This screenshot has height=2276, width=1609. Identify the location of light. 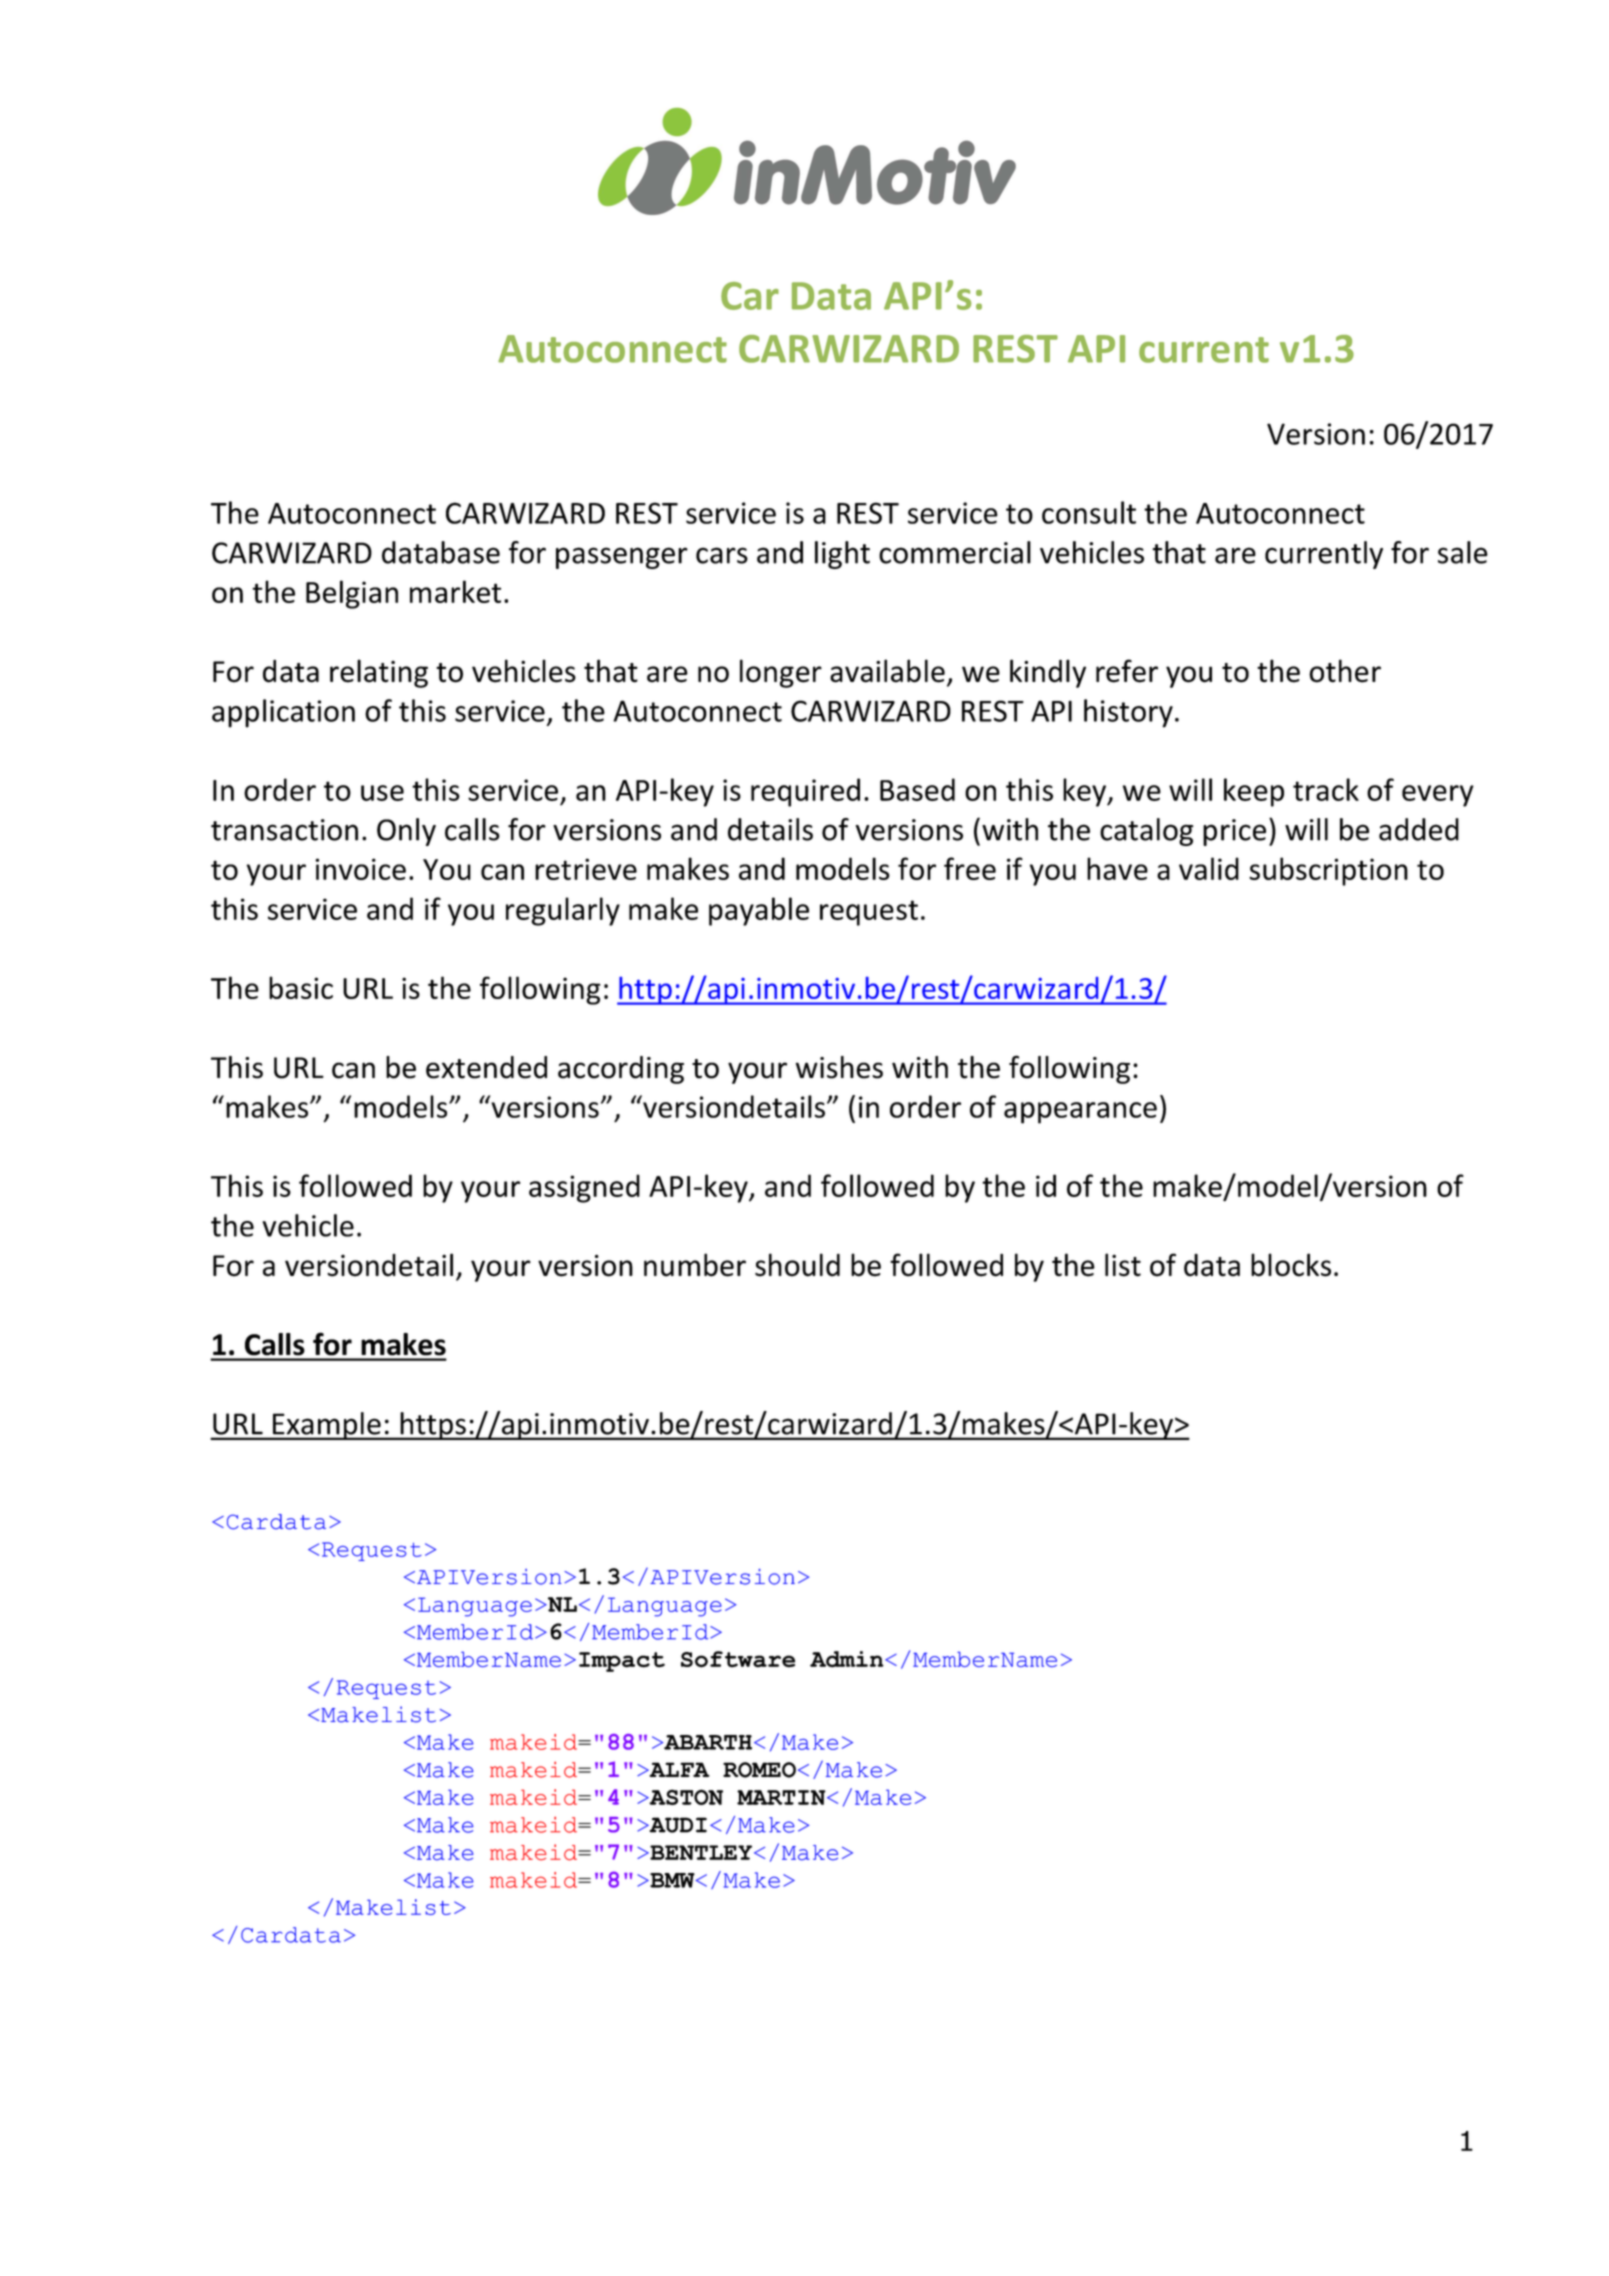
(842, 555).
